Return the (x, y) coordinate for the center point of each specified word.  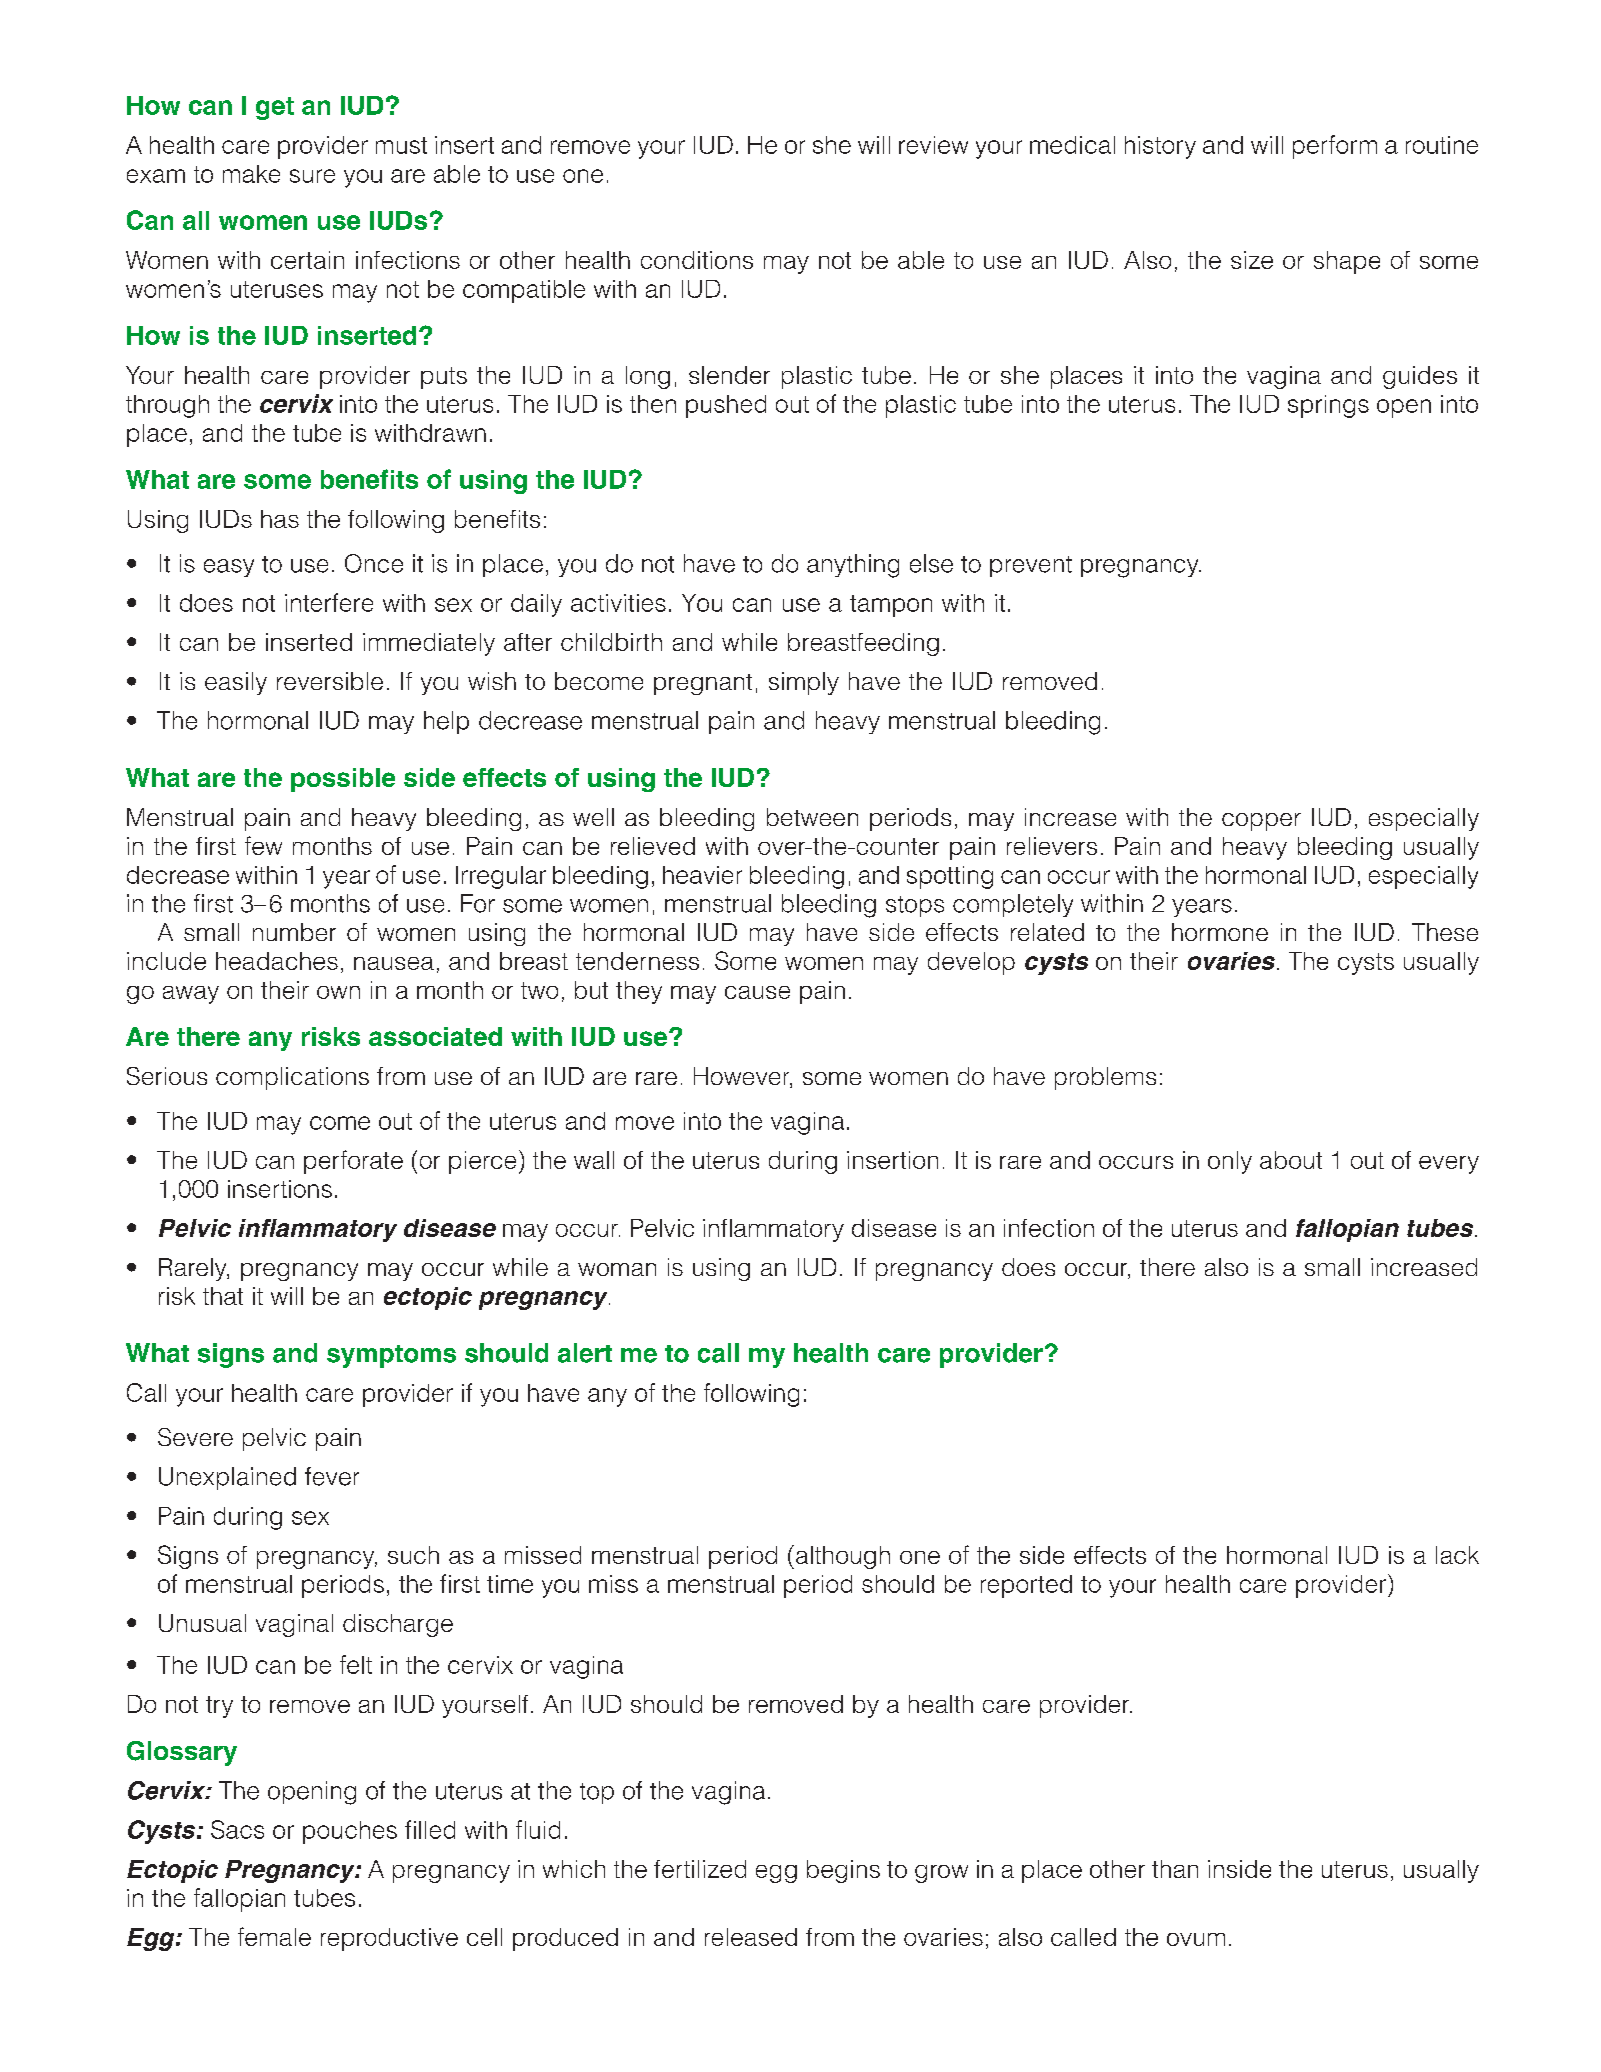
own (338, 992)
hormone (1220, 932)
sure (312, 176)
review (933, 145)
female (274, 1936)
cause (757, 992)
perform (1335, 147)
